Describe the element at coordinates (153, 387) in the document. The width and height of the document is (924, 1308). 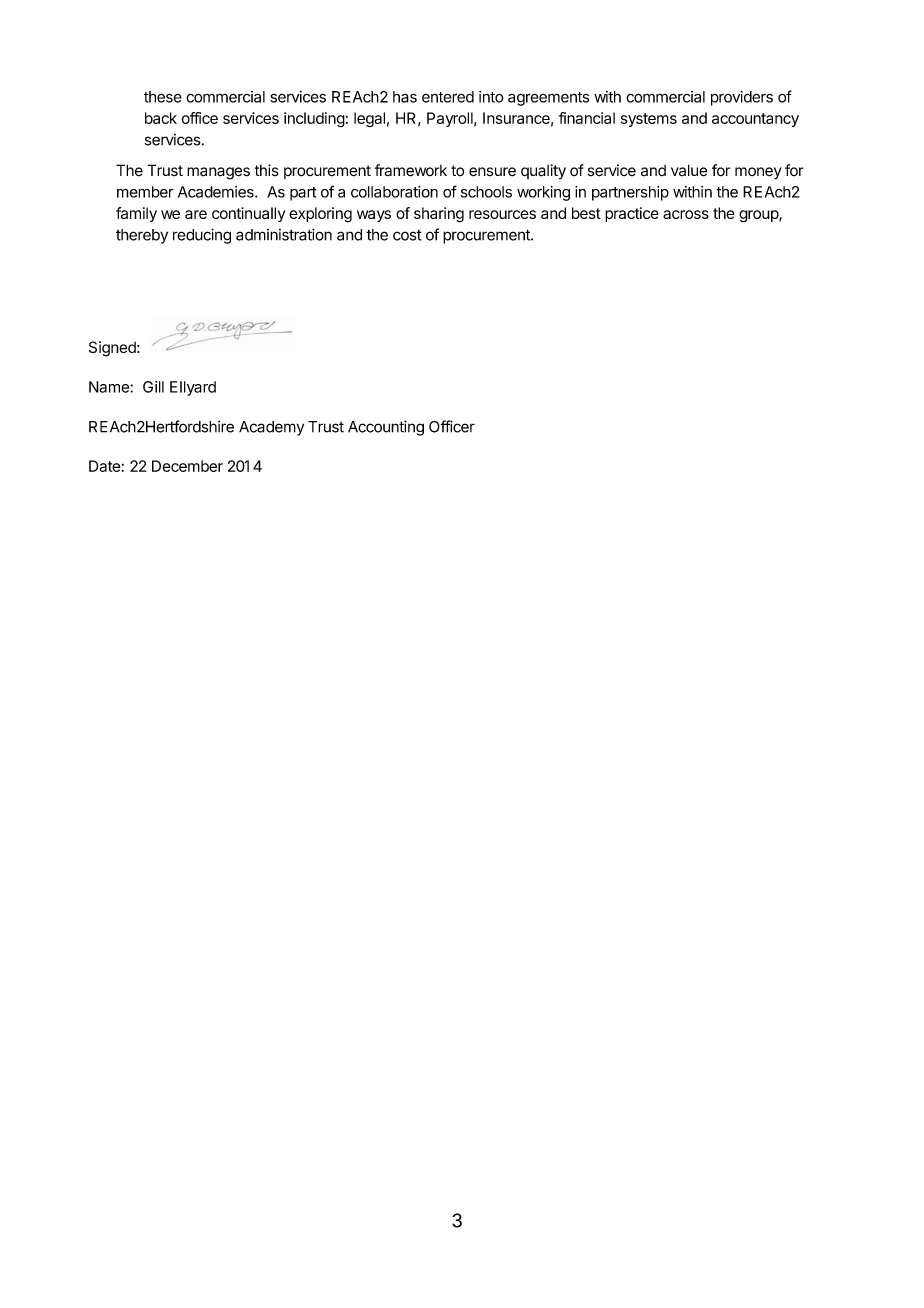
I see `Gill` at that location.
